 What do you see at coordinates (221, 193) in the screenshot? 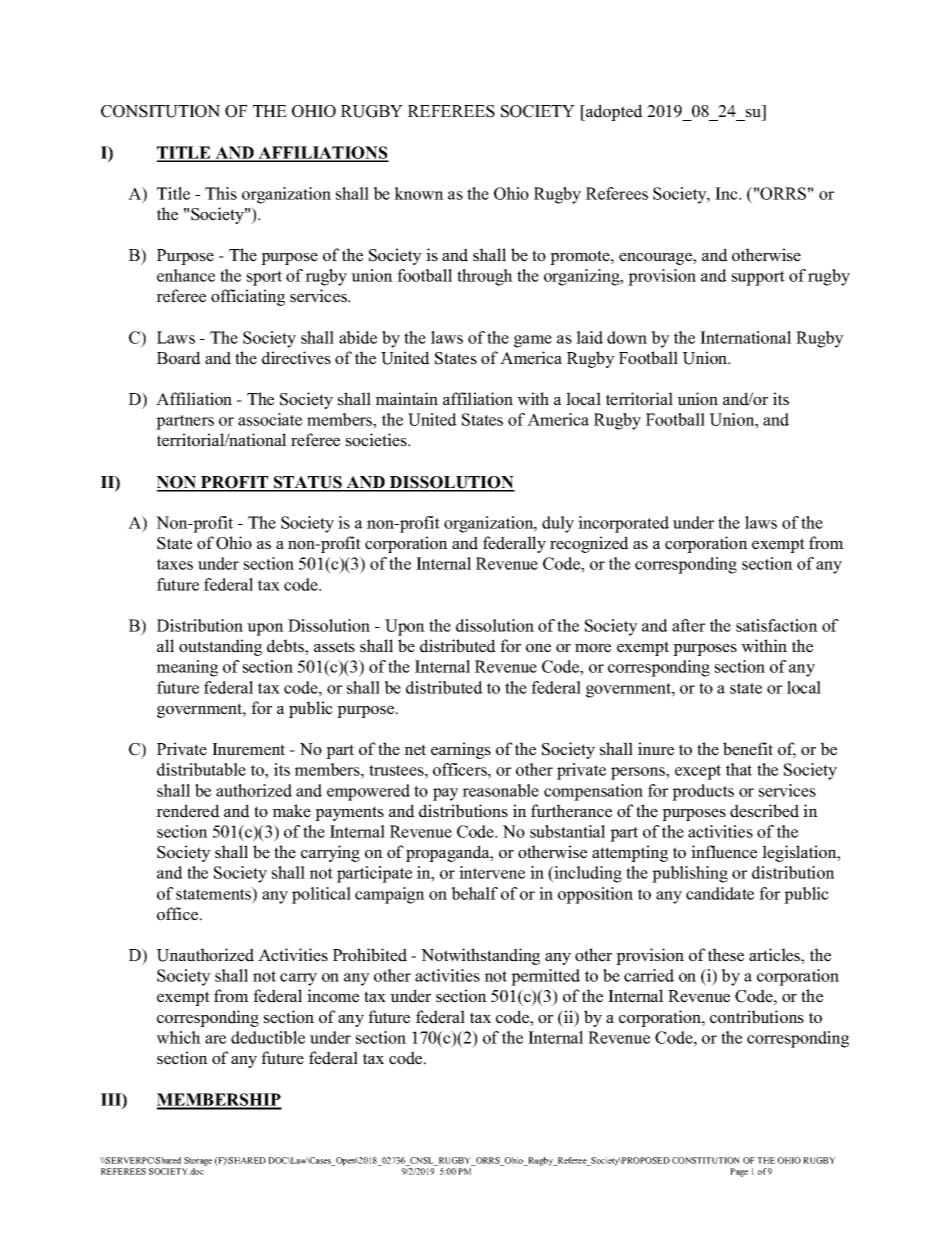
I see `This` at bounding box center [221, 193].
